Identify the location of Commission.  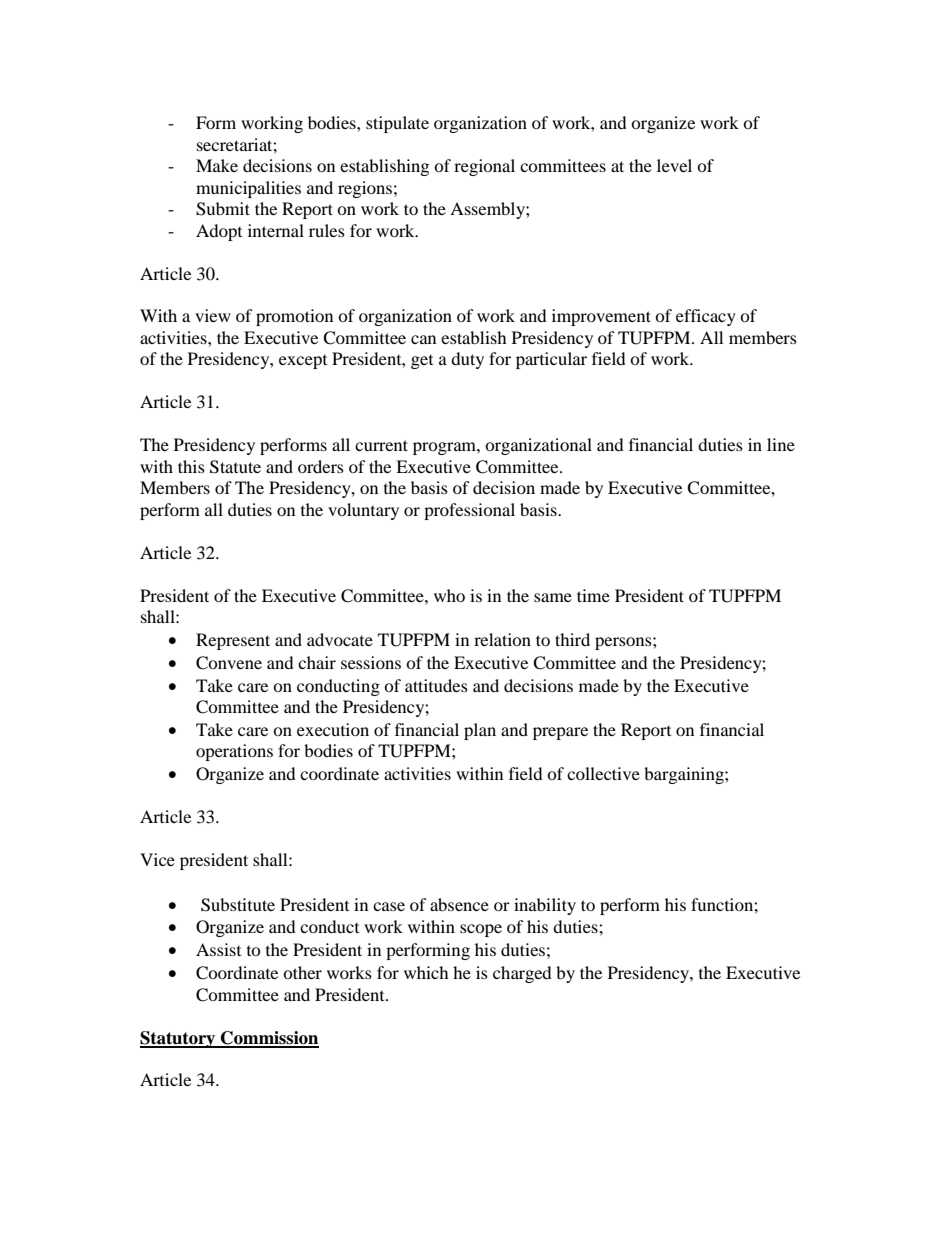
(269, 1039).
